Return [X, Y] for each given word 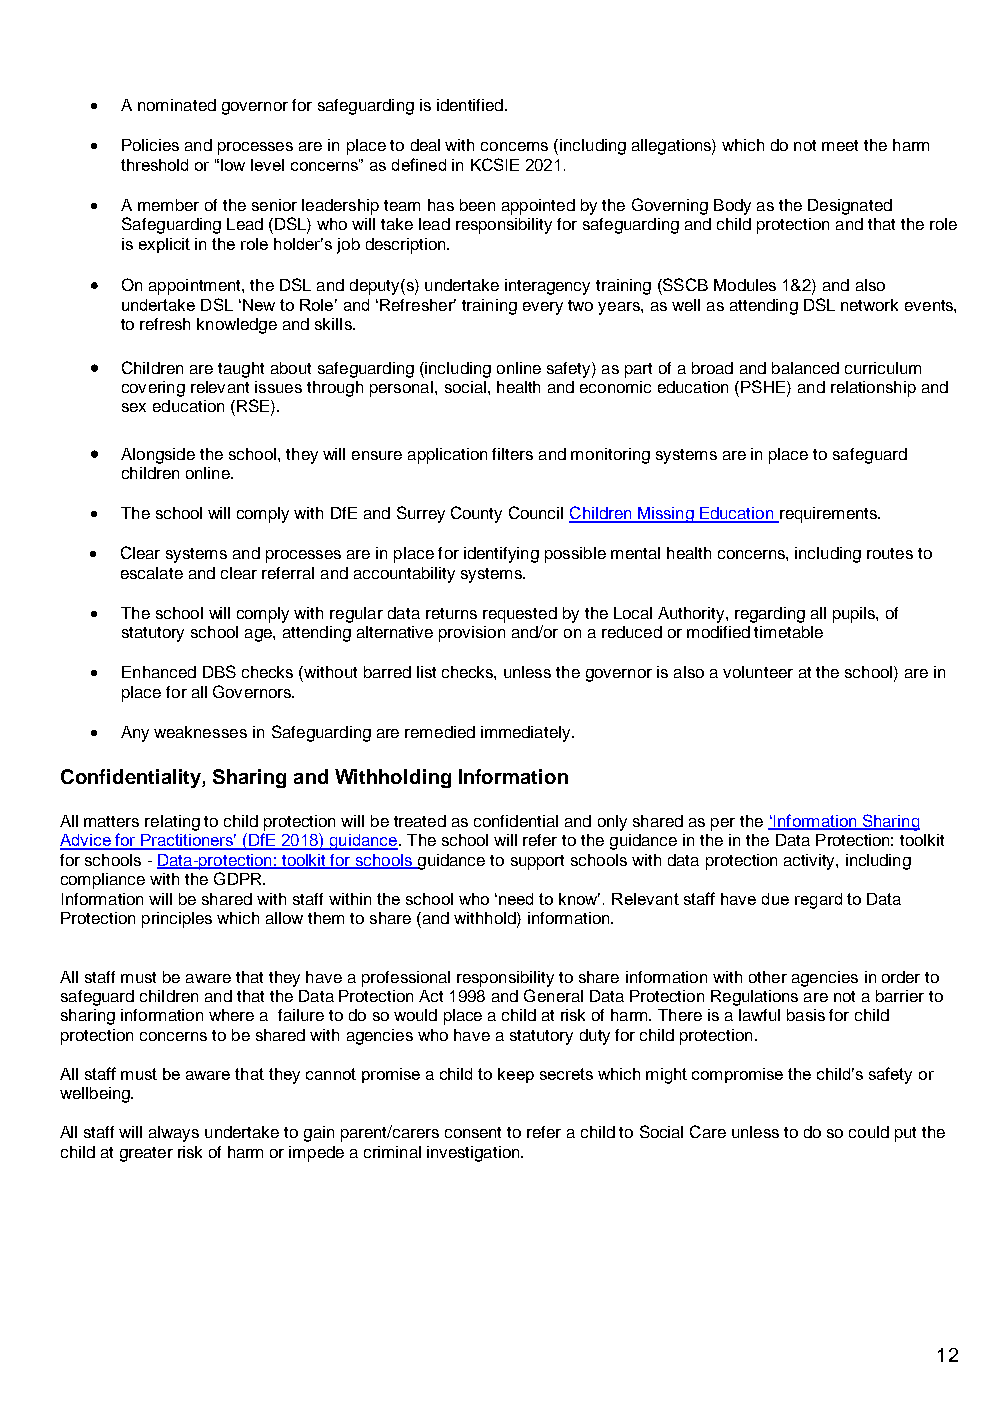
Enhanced [159, 672]
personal [401, 389]
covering [153, 389]
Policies [150, 145]
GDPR [239, 878]
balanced [805, 368]
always [174, 1134]
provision [472, 634]
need [514, 899]
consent [473, 1132]
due [775, 899]
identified [470, 105]
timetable [788, 632]
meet [840, 145]
